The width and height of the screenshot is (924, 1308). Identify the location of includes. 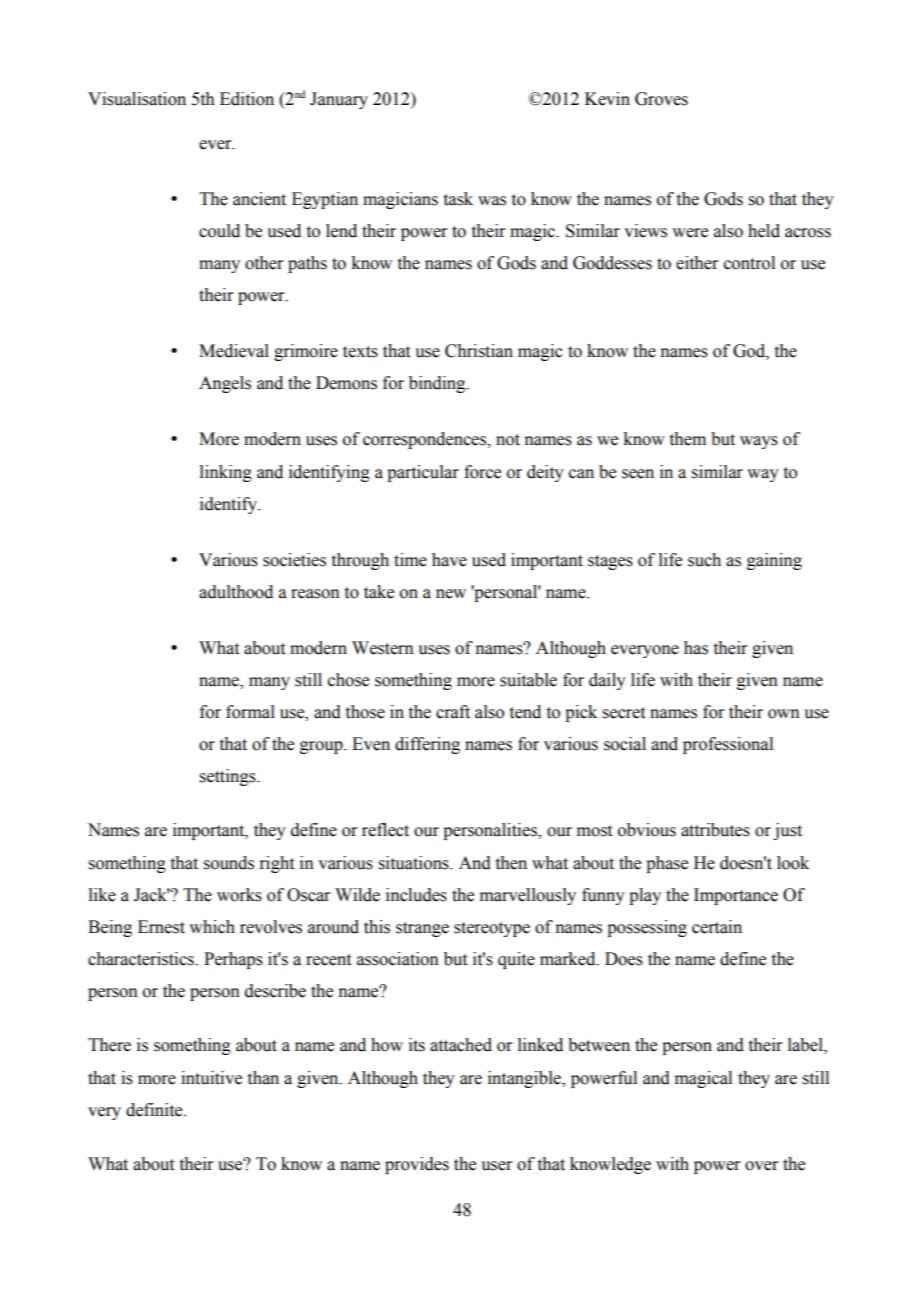
(416, 895).
